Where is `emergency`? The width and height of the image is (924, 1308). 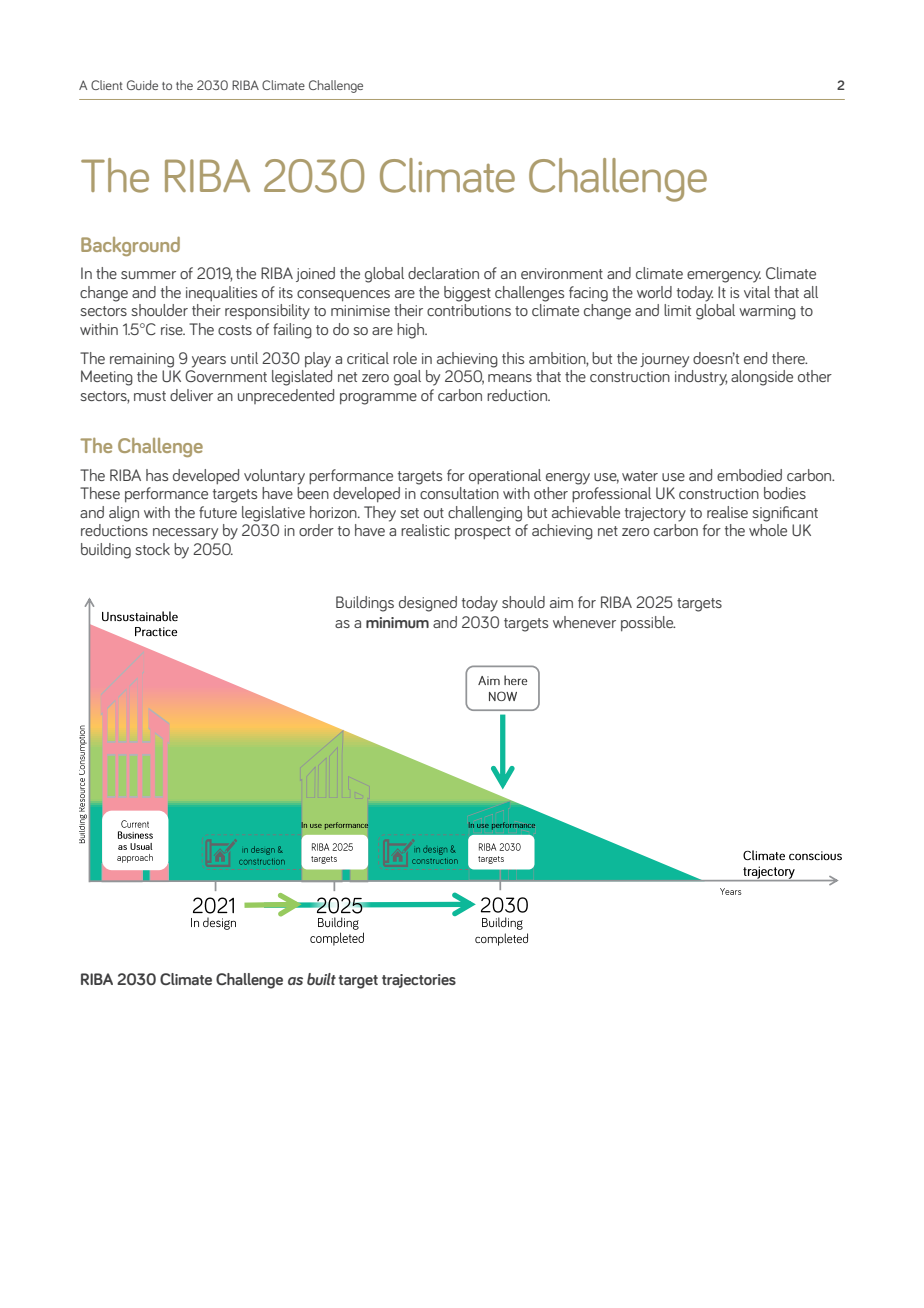 emergency is located at coordinates (724, 277).
